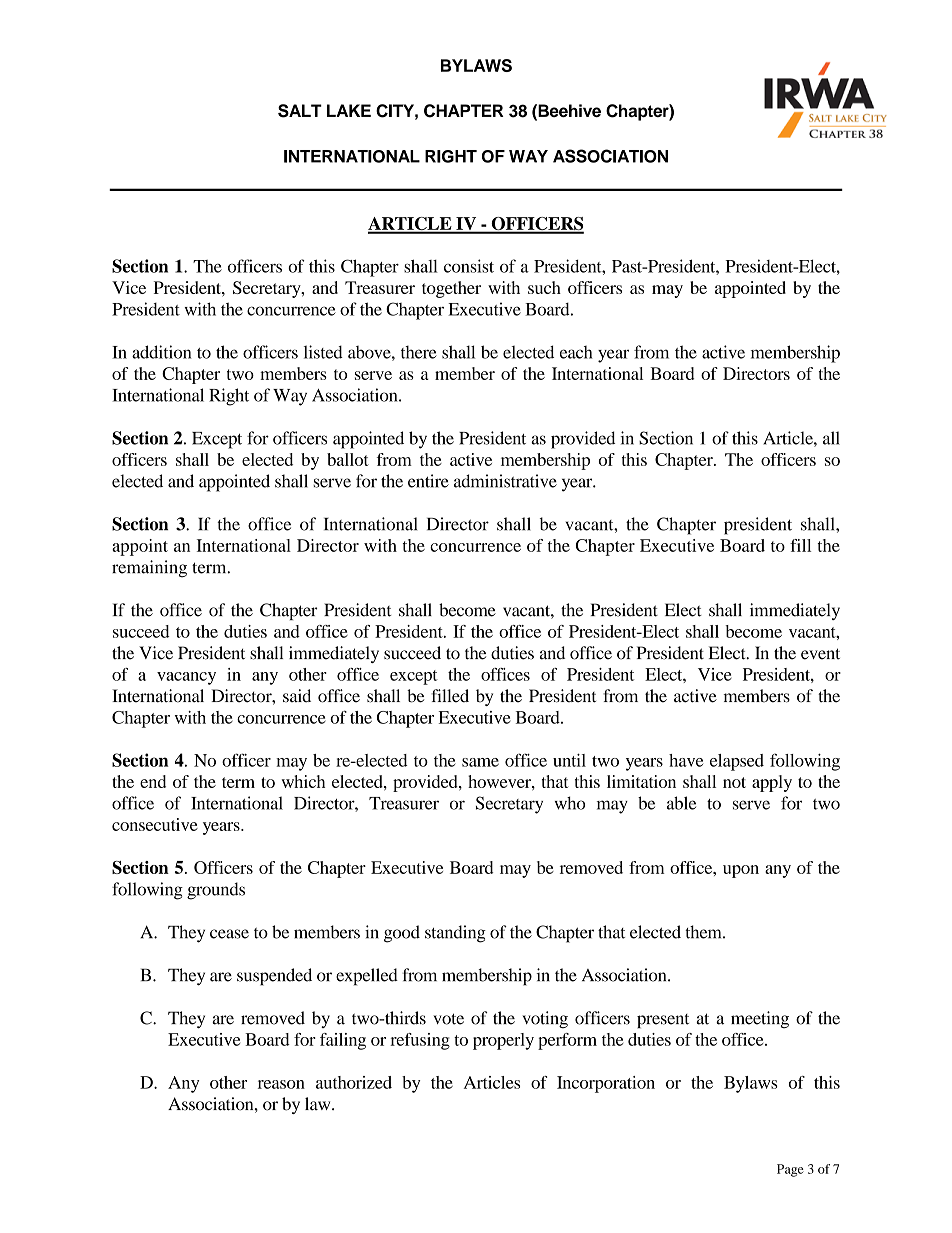  What do you see at coordinates (155, 824) in the screenshot?
I see `consecutive` at bounding box center [155, 824].
